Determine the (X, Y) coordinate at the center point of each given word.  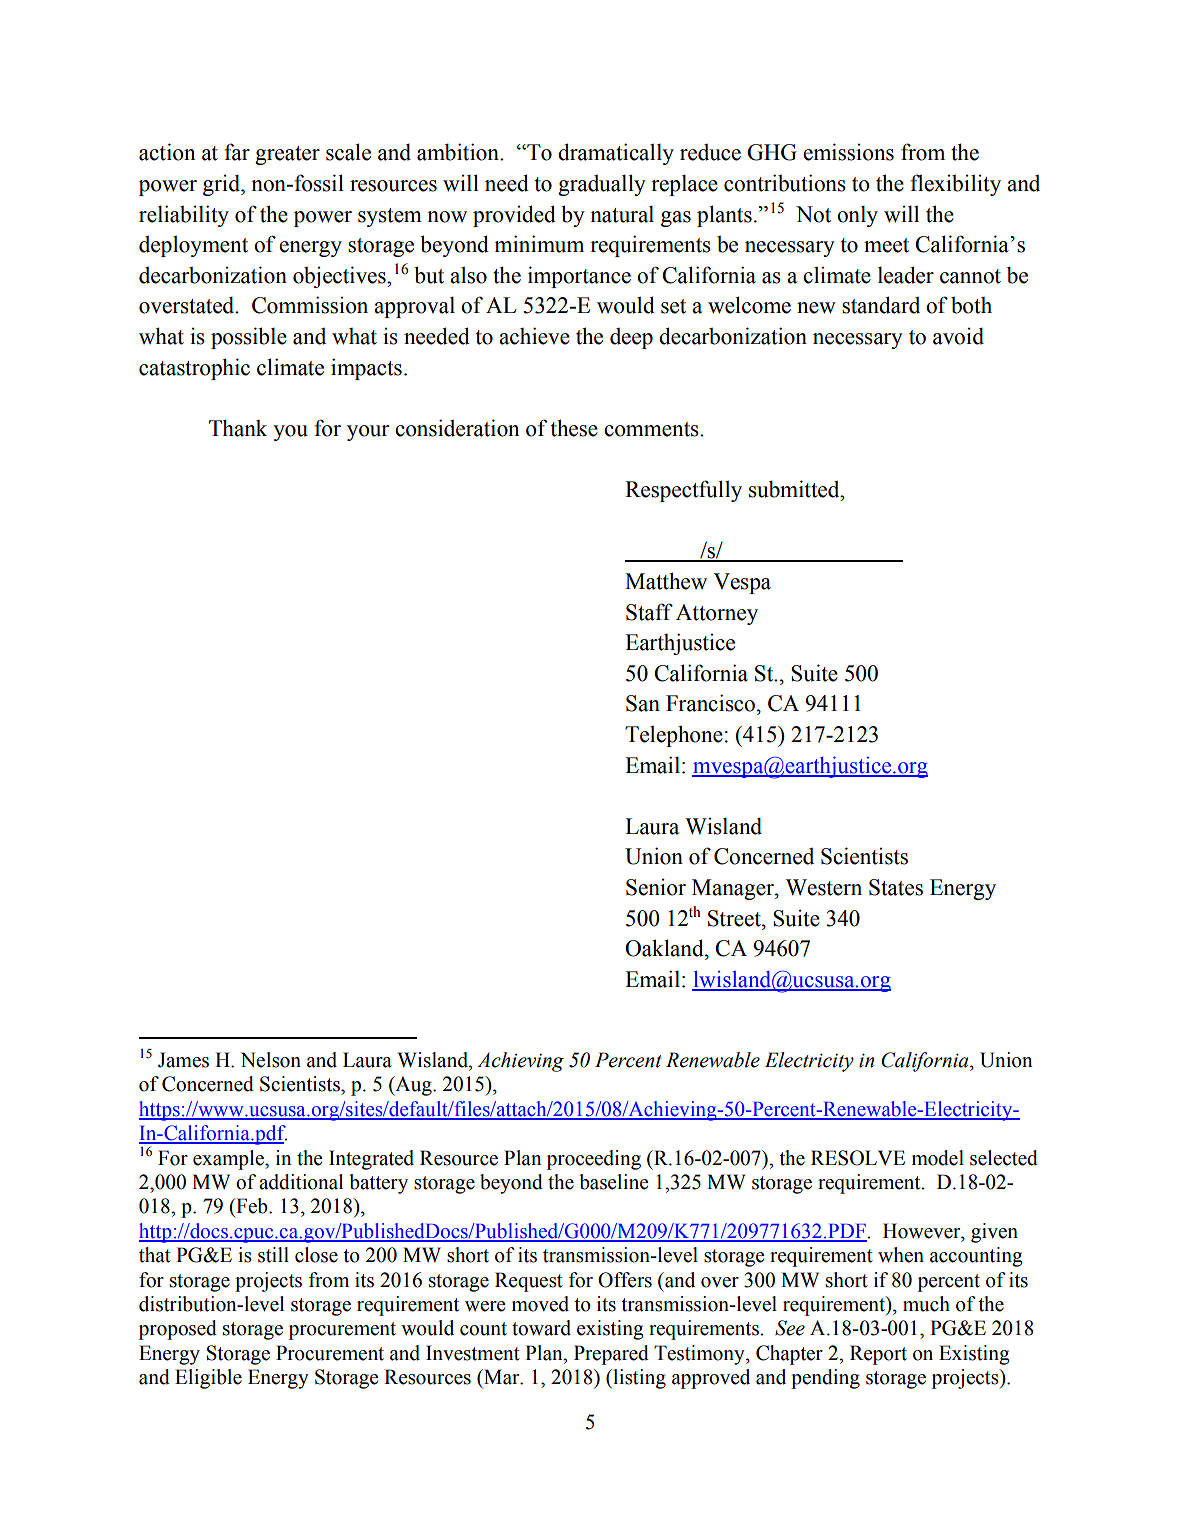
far (237, 152)
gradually (602, 185)
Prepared (611, 1355)
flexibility (955, 185)
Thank (238, 428)
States (896, 887)
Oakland (665, 948)
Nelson (271, 1060)
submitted (795, 489)
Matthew (666, 581)
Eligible (208, 1379)
